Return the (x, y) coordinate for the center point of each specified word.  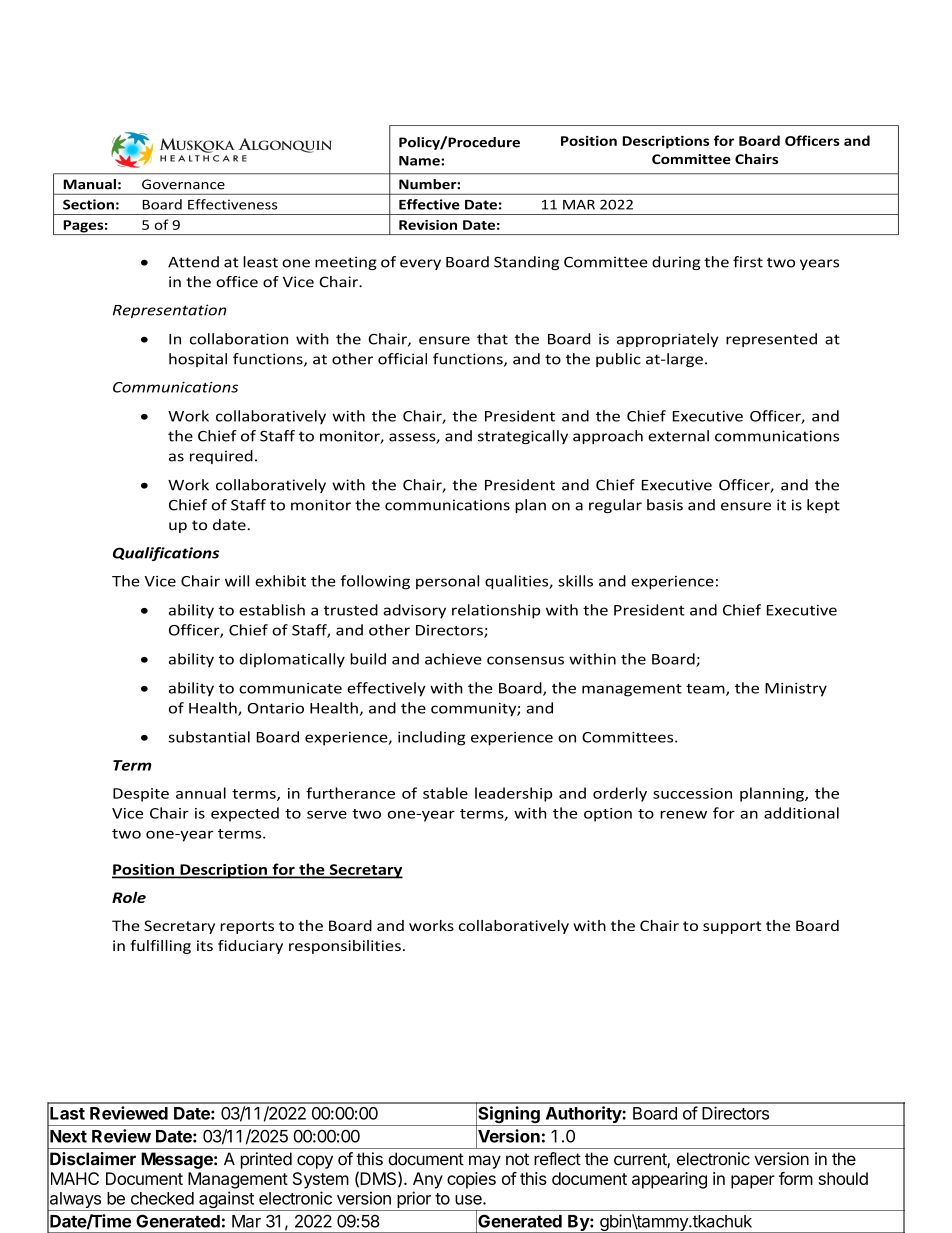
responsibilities (345, 947)
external (678, 436)
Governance (183, 184)
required (221, 457)
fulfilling (160, 947)
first (748, 262)
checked (162, 1198)
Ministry (796, 690)
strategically (523, 437)
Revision (428, 225)
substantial (209, 737)
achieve (453, 659)
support (732, 927)
